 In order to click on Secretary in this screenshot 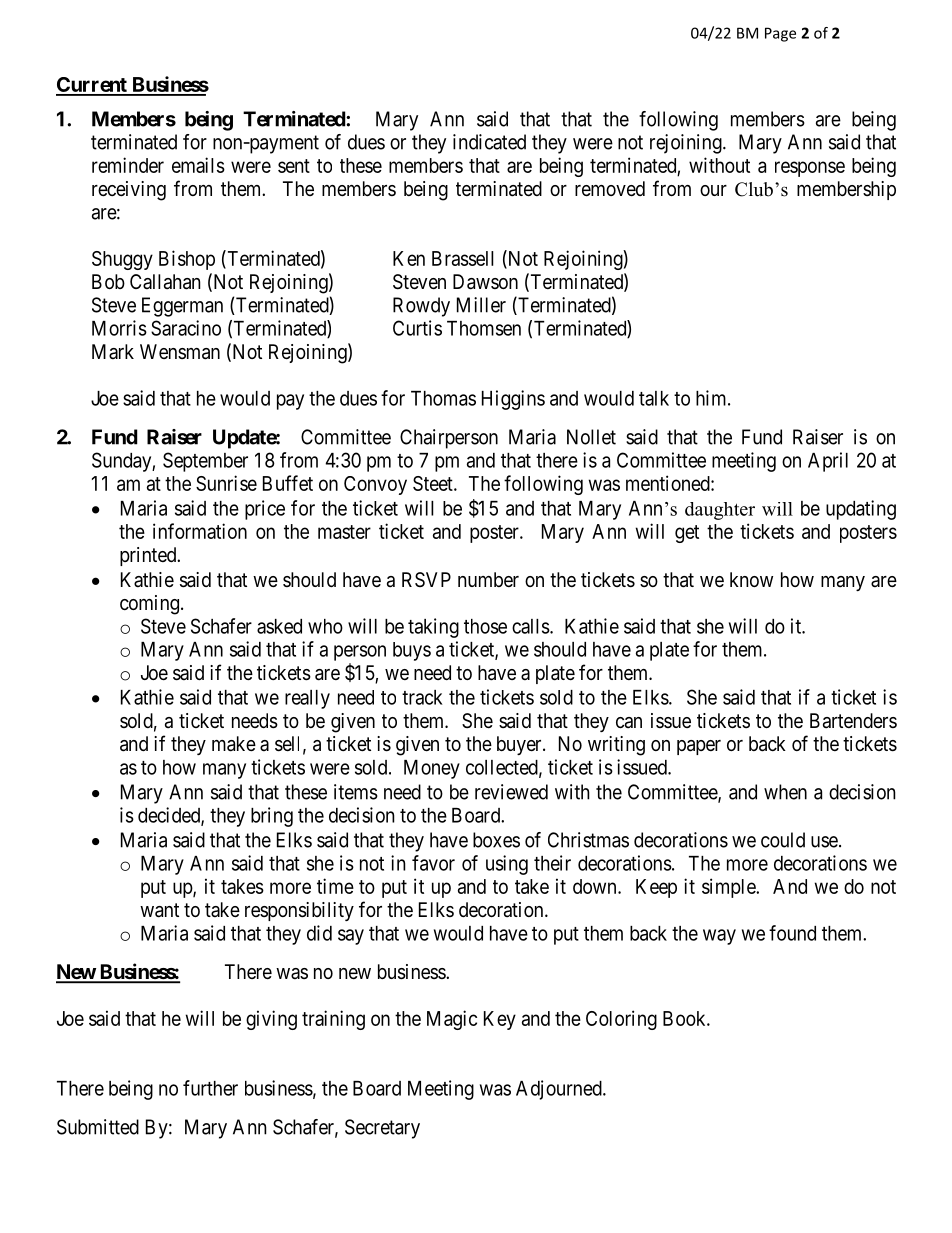, I will do `click(382, 1129)`.
